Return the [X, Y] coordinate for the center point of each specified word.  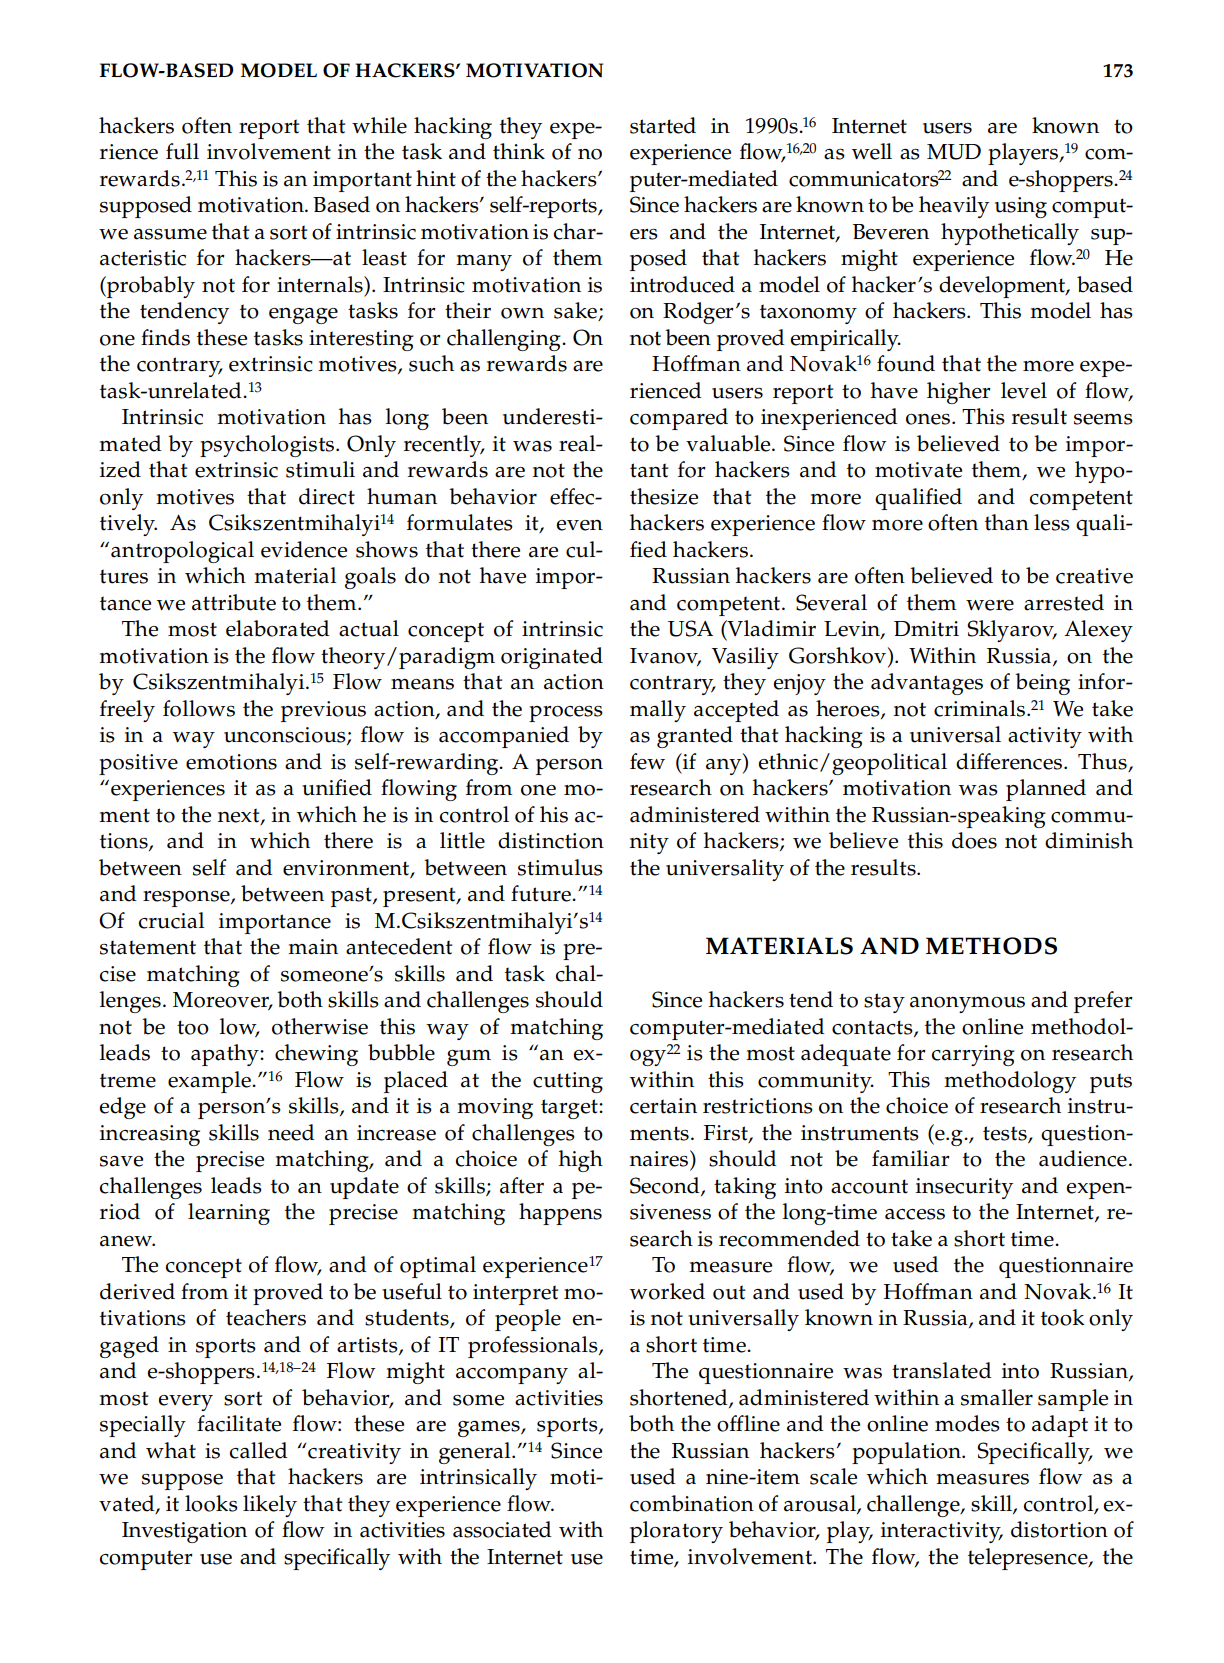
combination [692, 1503]
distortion [1059, 1529]
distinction [551, 840]
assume [170, 234]
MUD [954, 152]
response [187, 899]
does [974, 840]
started [663, 125]
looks [211, 1503]
